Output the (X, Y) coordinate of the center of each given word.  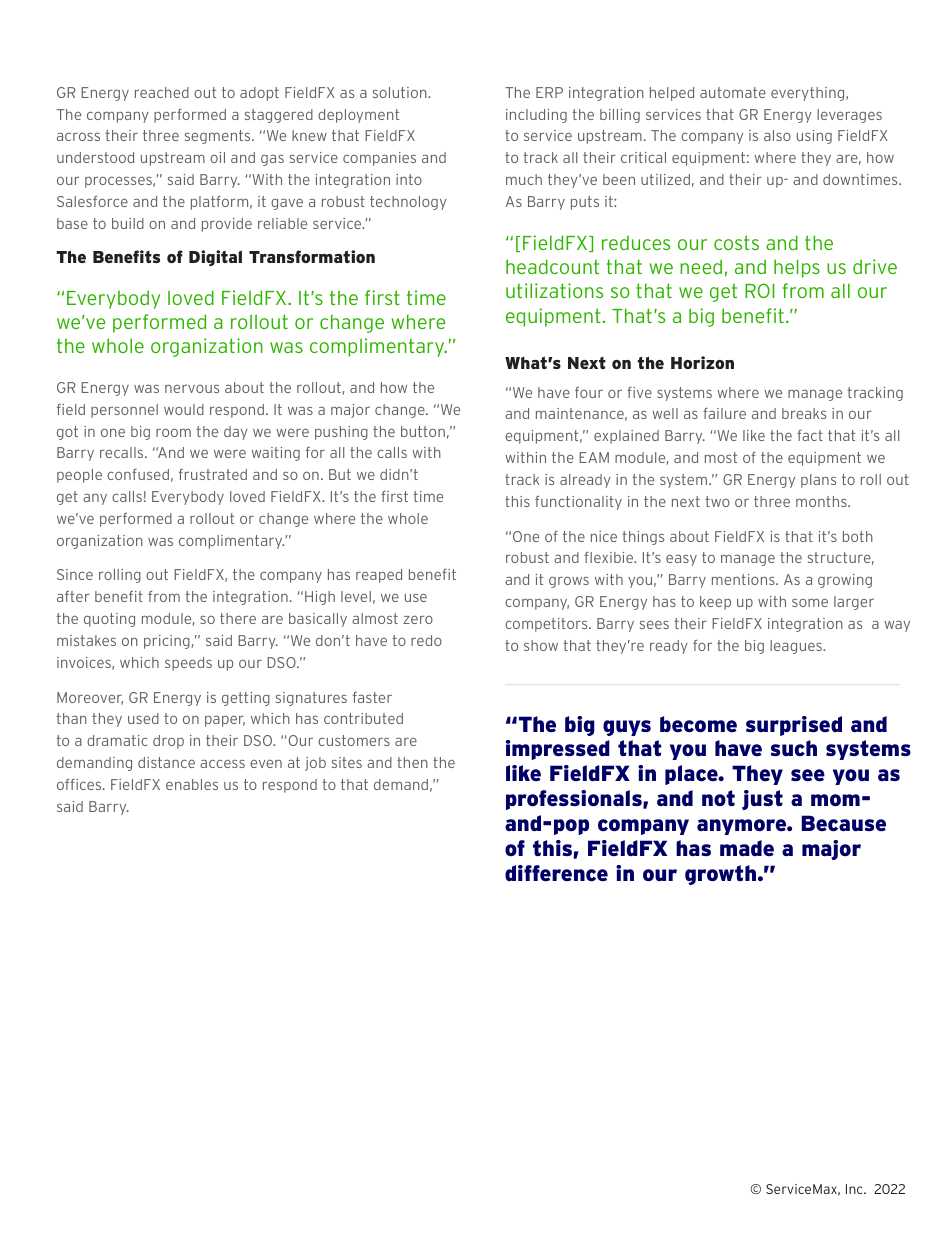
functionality (578, 503)
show (541, 645)
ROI (760, 290)
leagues (797, 647)
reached (162, 92)
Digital (215, 258)
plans (818, 481)
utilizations (554, 290)
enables (192, 784)
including (536, 116)
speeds (188, 664)
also (777, 135)
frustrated (213, 474)
